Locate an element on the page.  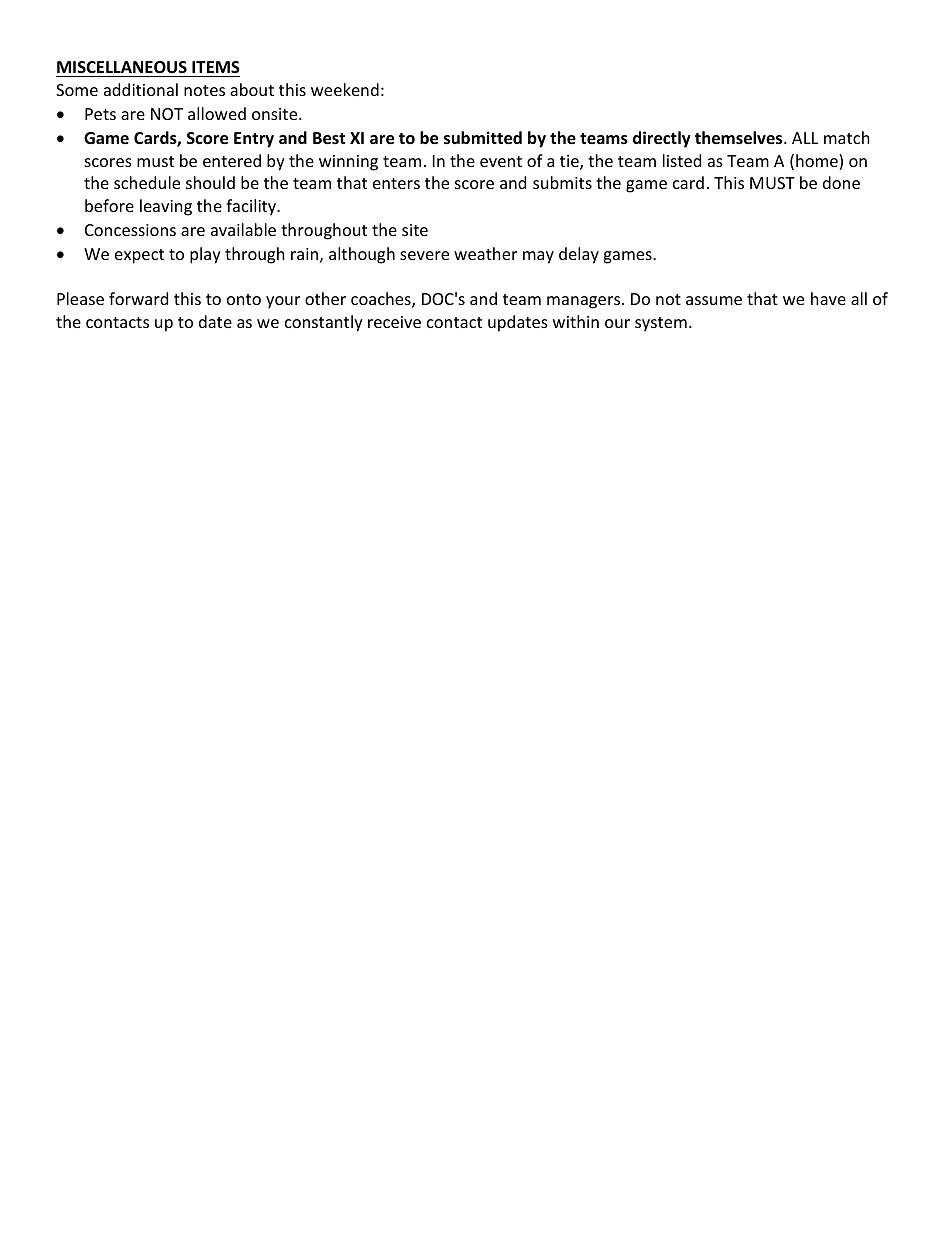
forward is located at coordinates (138, 298).
